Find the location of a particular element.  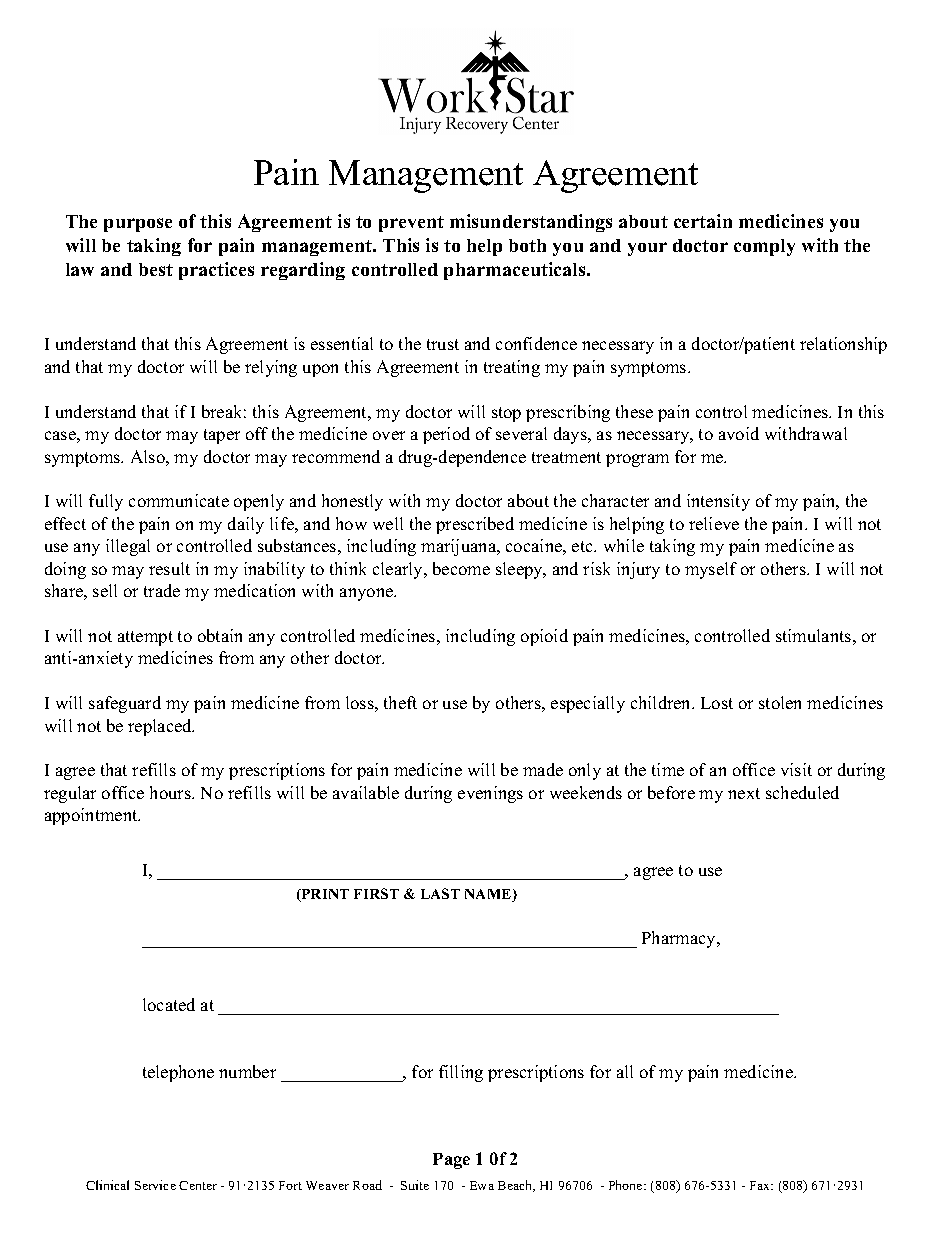

theft is located at coordinates (400, 702).
